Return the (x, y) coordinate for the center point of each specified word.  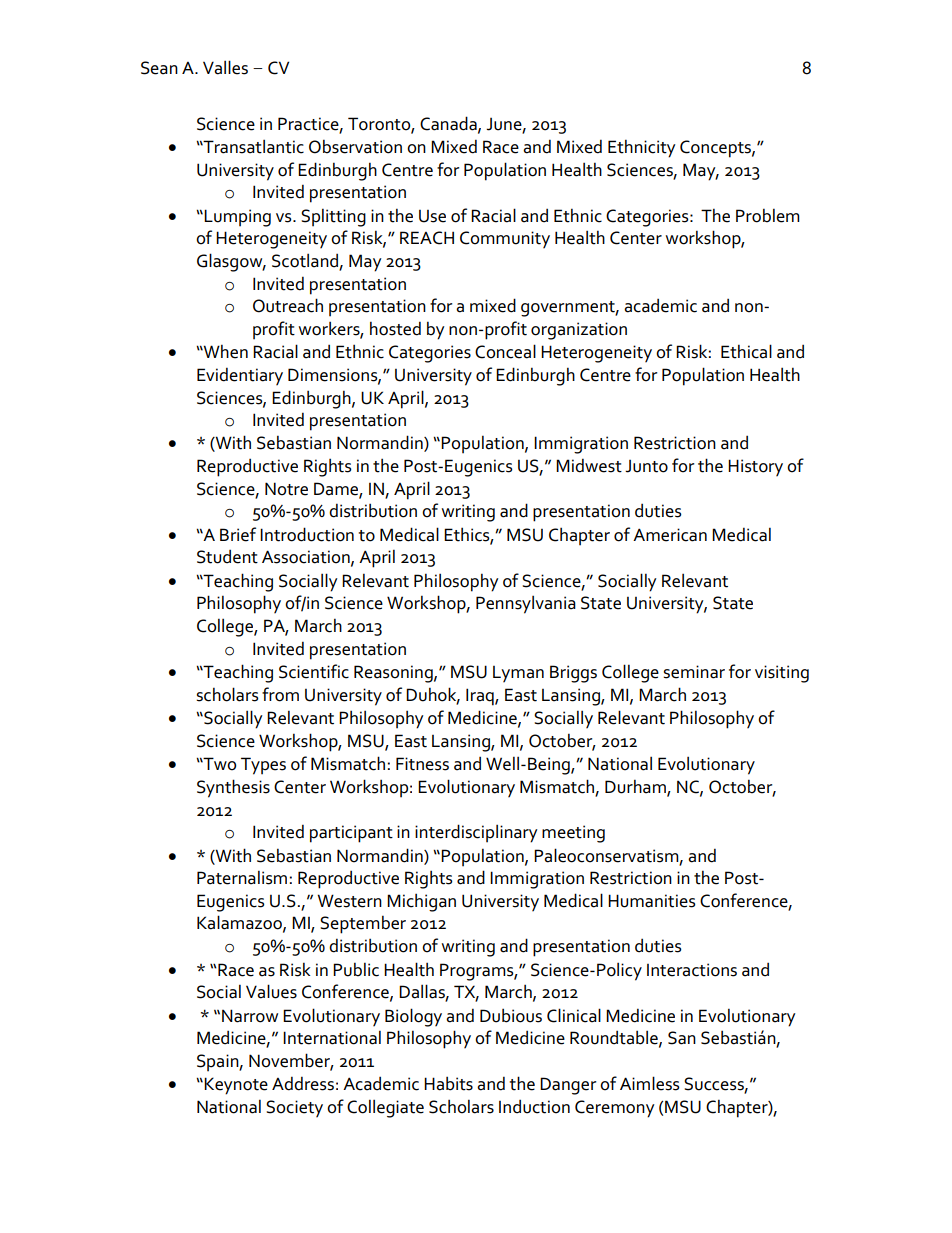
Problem (768, 216)
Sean (159, 68)
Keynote (235, 1086)
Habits (448, 1084)
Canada (449, 124)
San (682, 1038)
